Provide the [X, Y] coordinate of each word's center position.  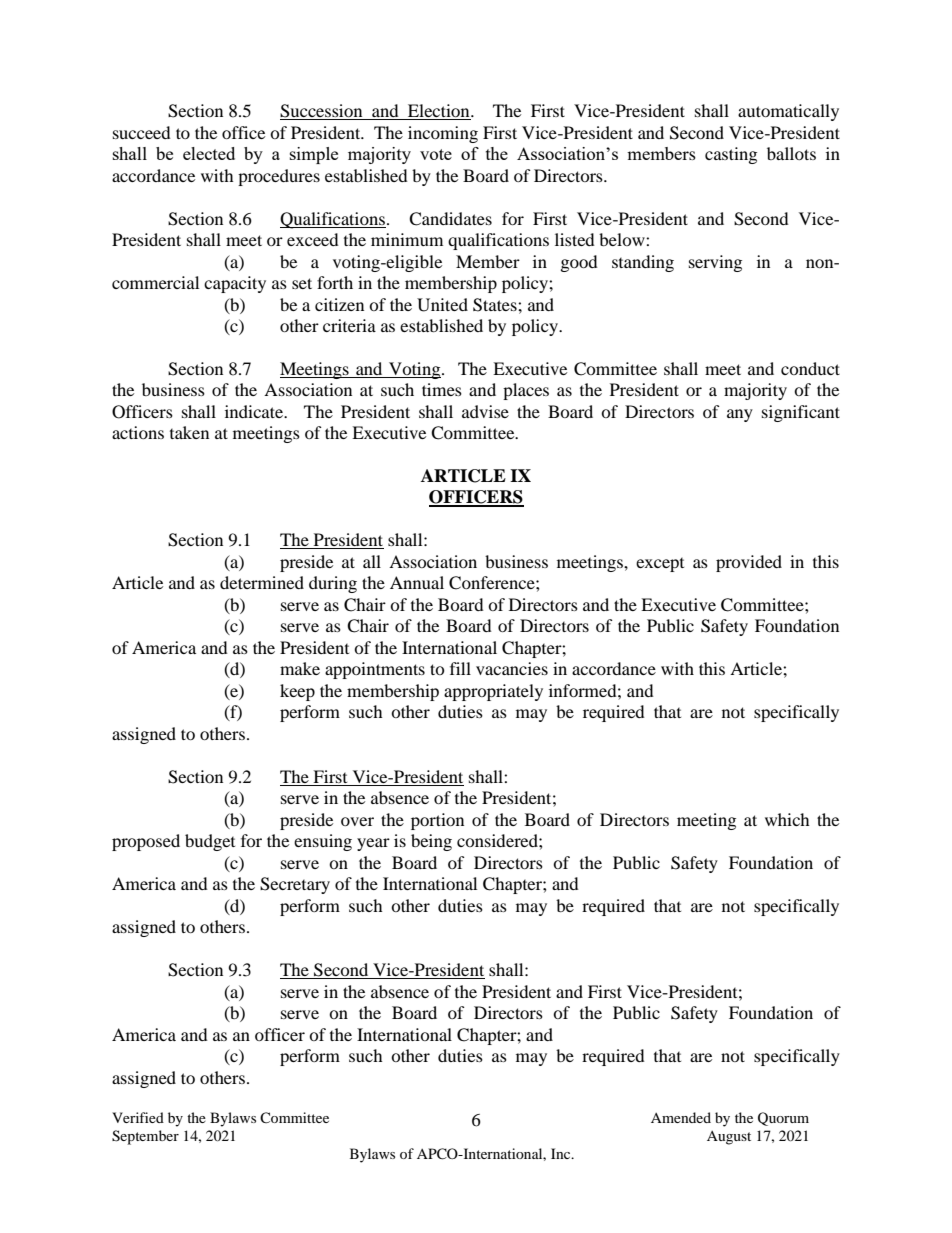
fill [460, 668]
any [740, 415]
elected [209, 153]
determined [262, 582]
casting [731, 155]
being [431, 842]
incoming [443, 134]
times [442, 389]
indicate [255, 411]
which [787, 819]
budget [210, 842]
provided [749, 563]
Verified [138, 1117]
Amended [681, 1117]
